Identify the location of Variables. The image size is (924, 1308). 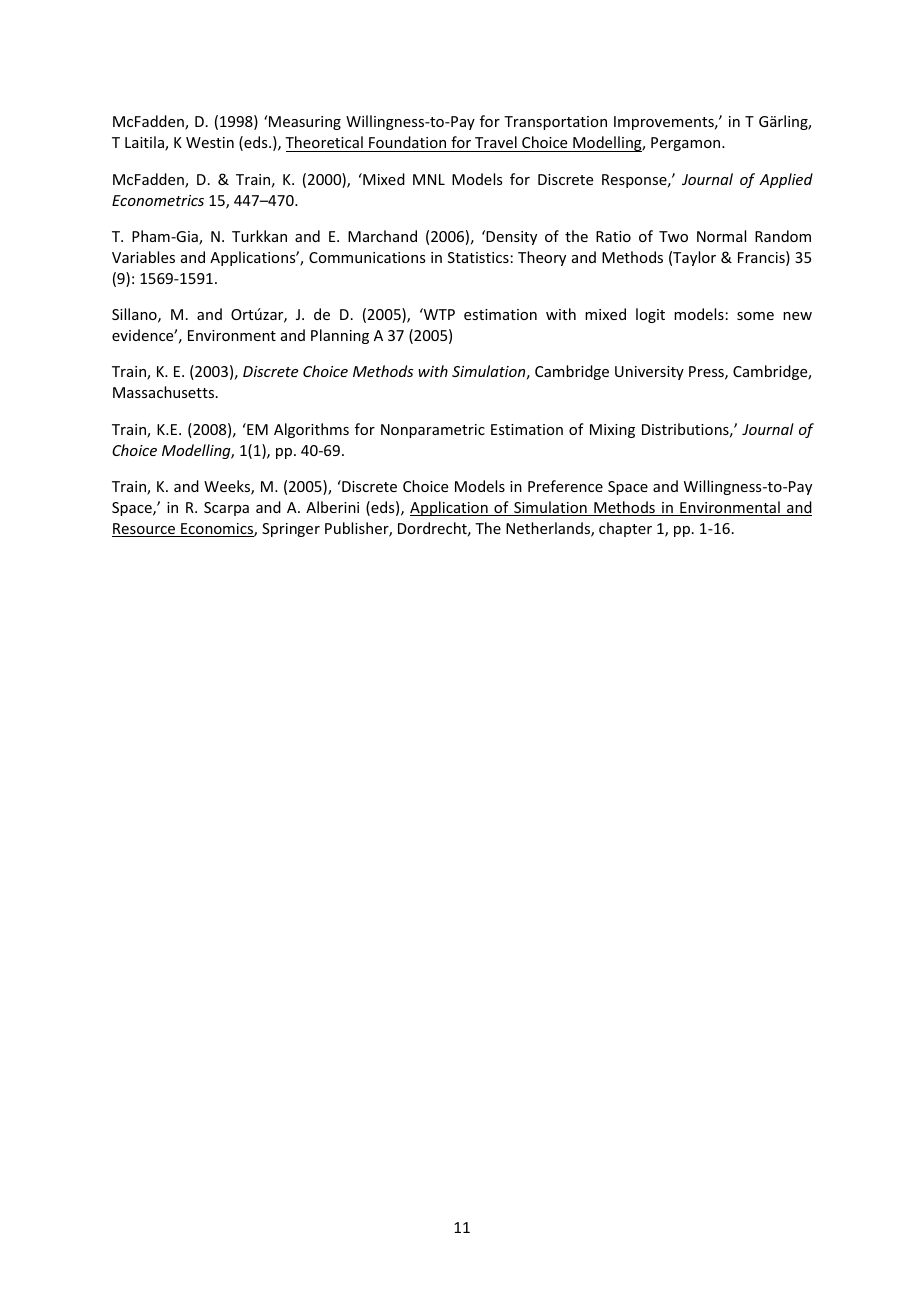
(143, 257).
